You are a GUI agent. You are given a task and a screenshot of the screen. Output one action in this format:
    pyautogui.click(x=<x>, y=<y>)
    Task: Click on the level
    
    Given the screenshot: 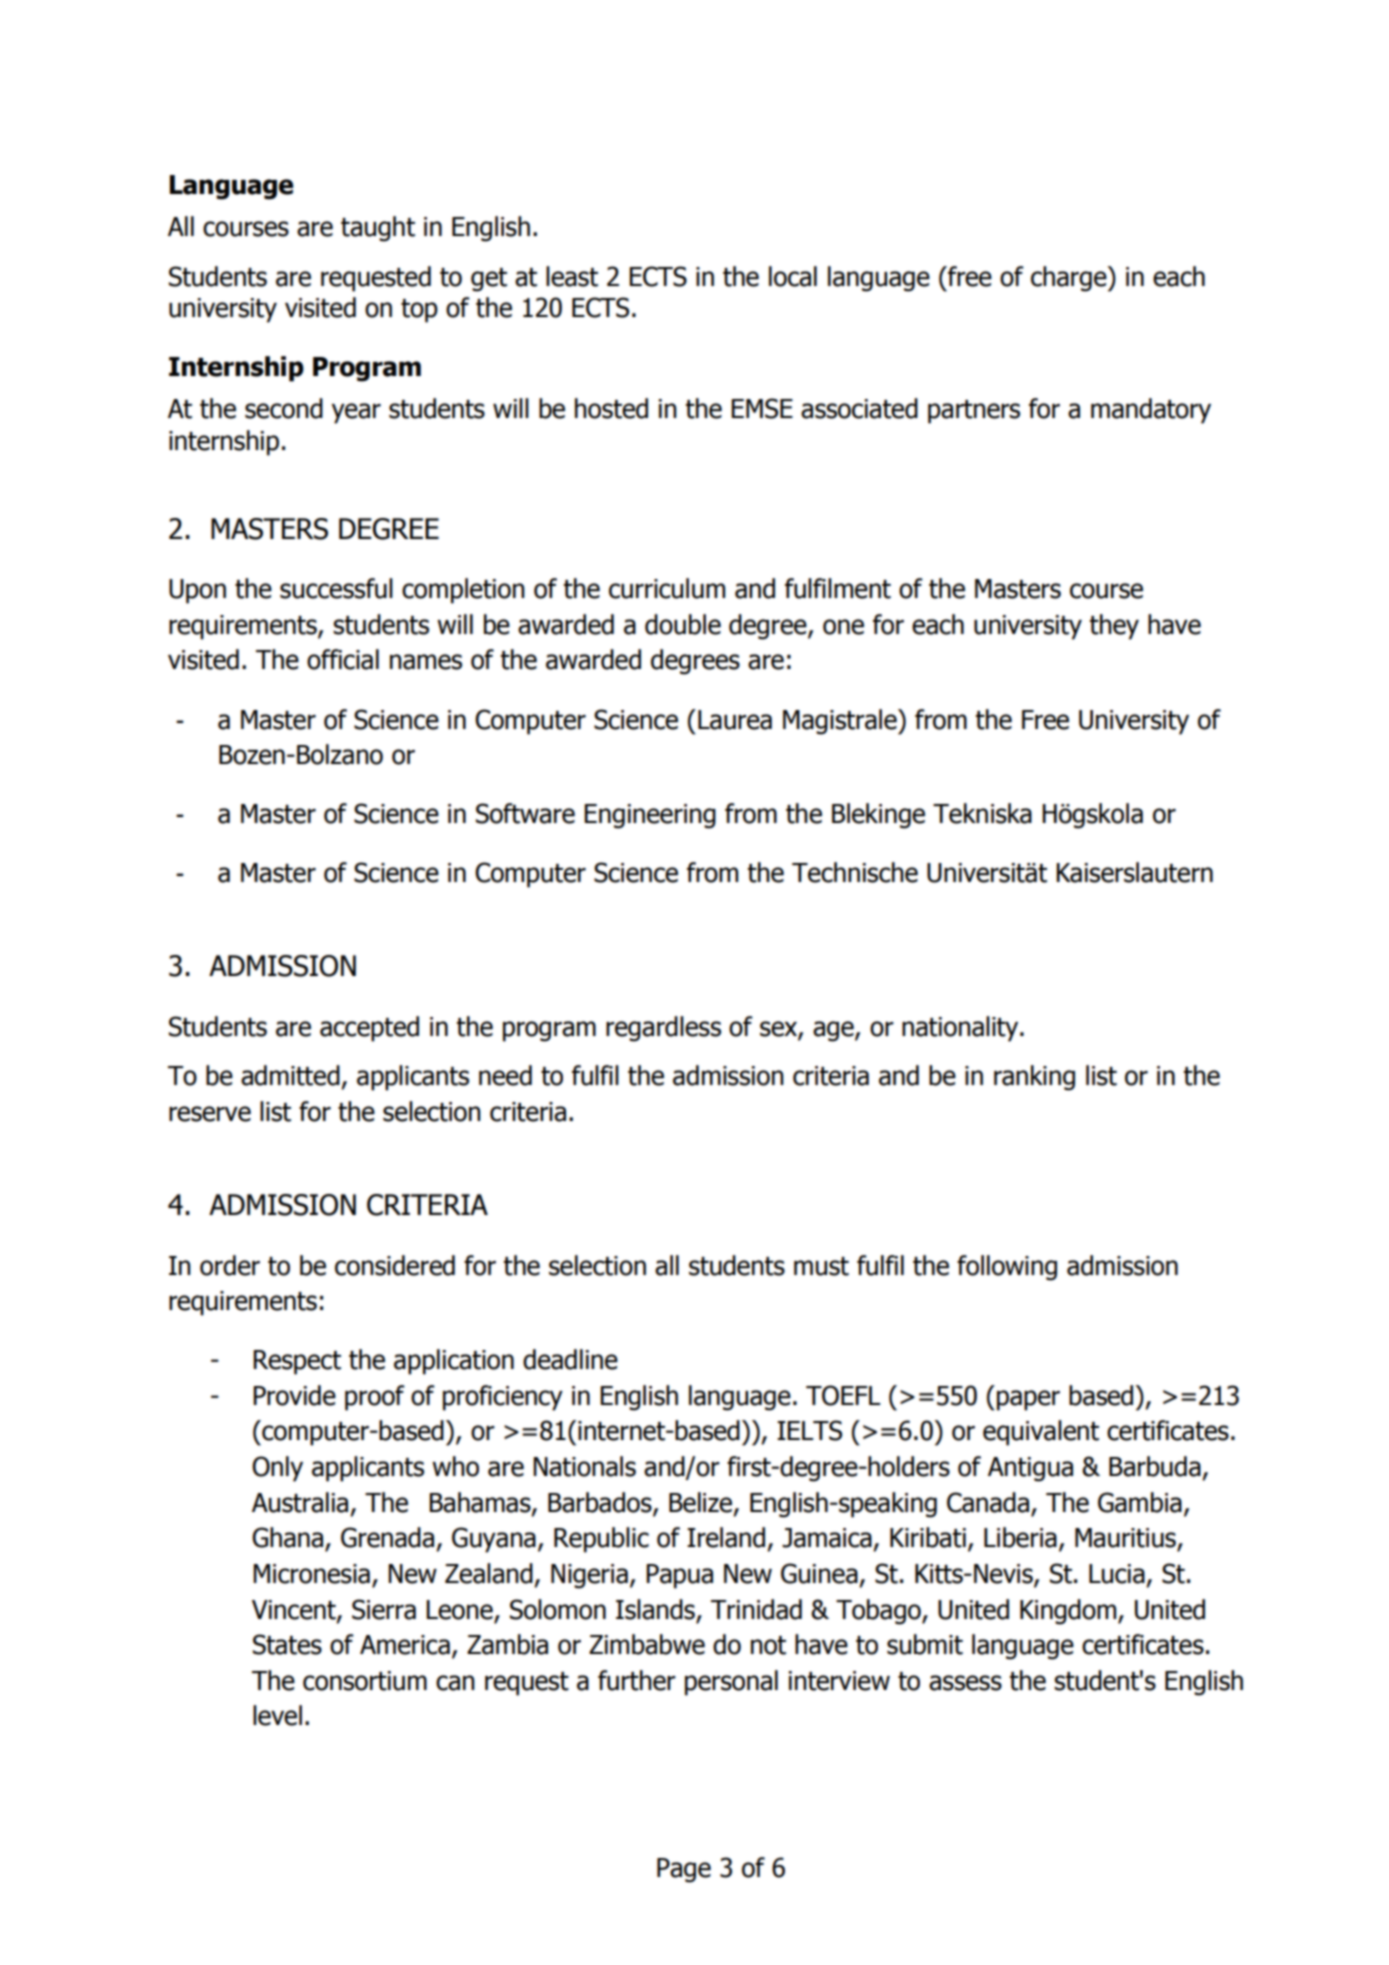 What is the action you would take?
    pyautogui.click(x=277, y=1715)
